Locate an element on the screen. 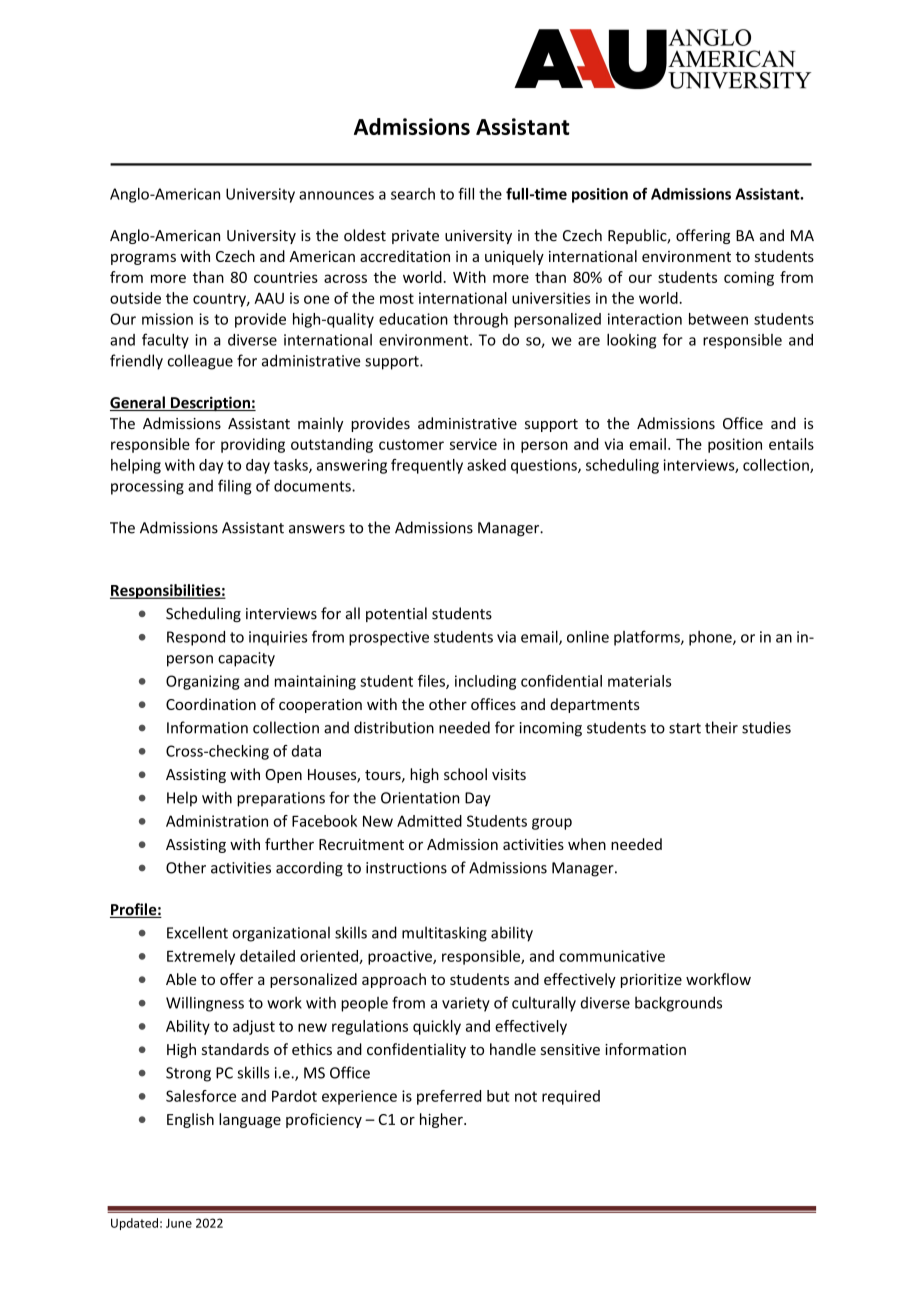  programs is located at coordinates (143, 259).
